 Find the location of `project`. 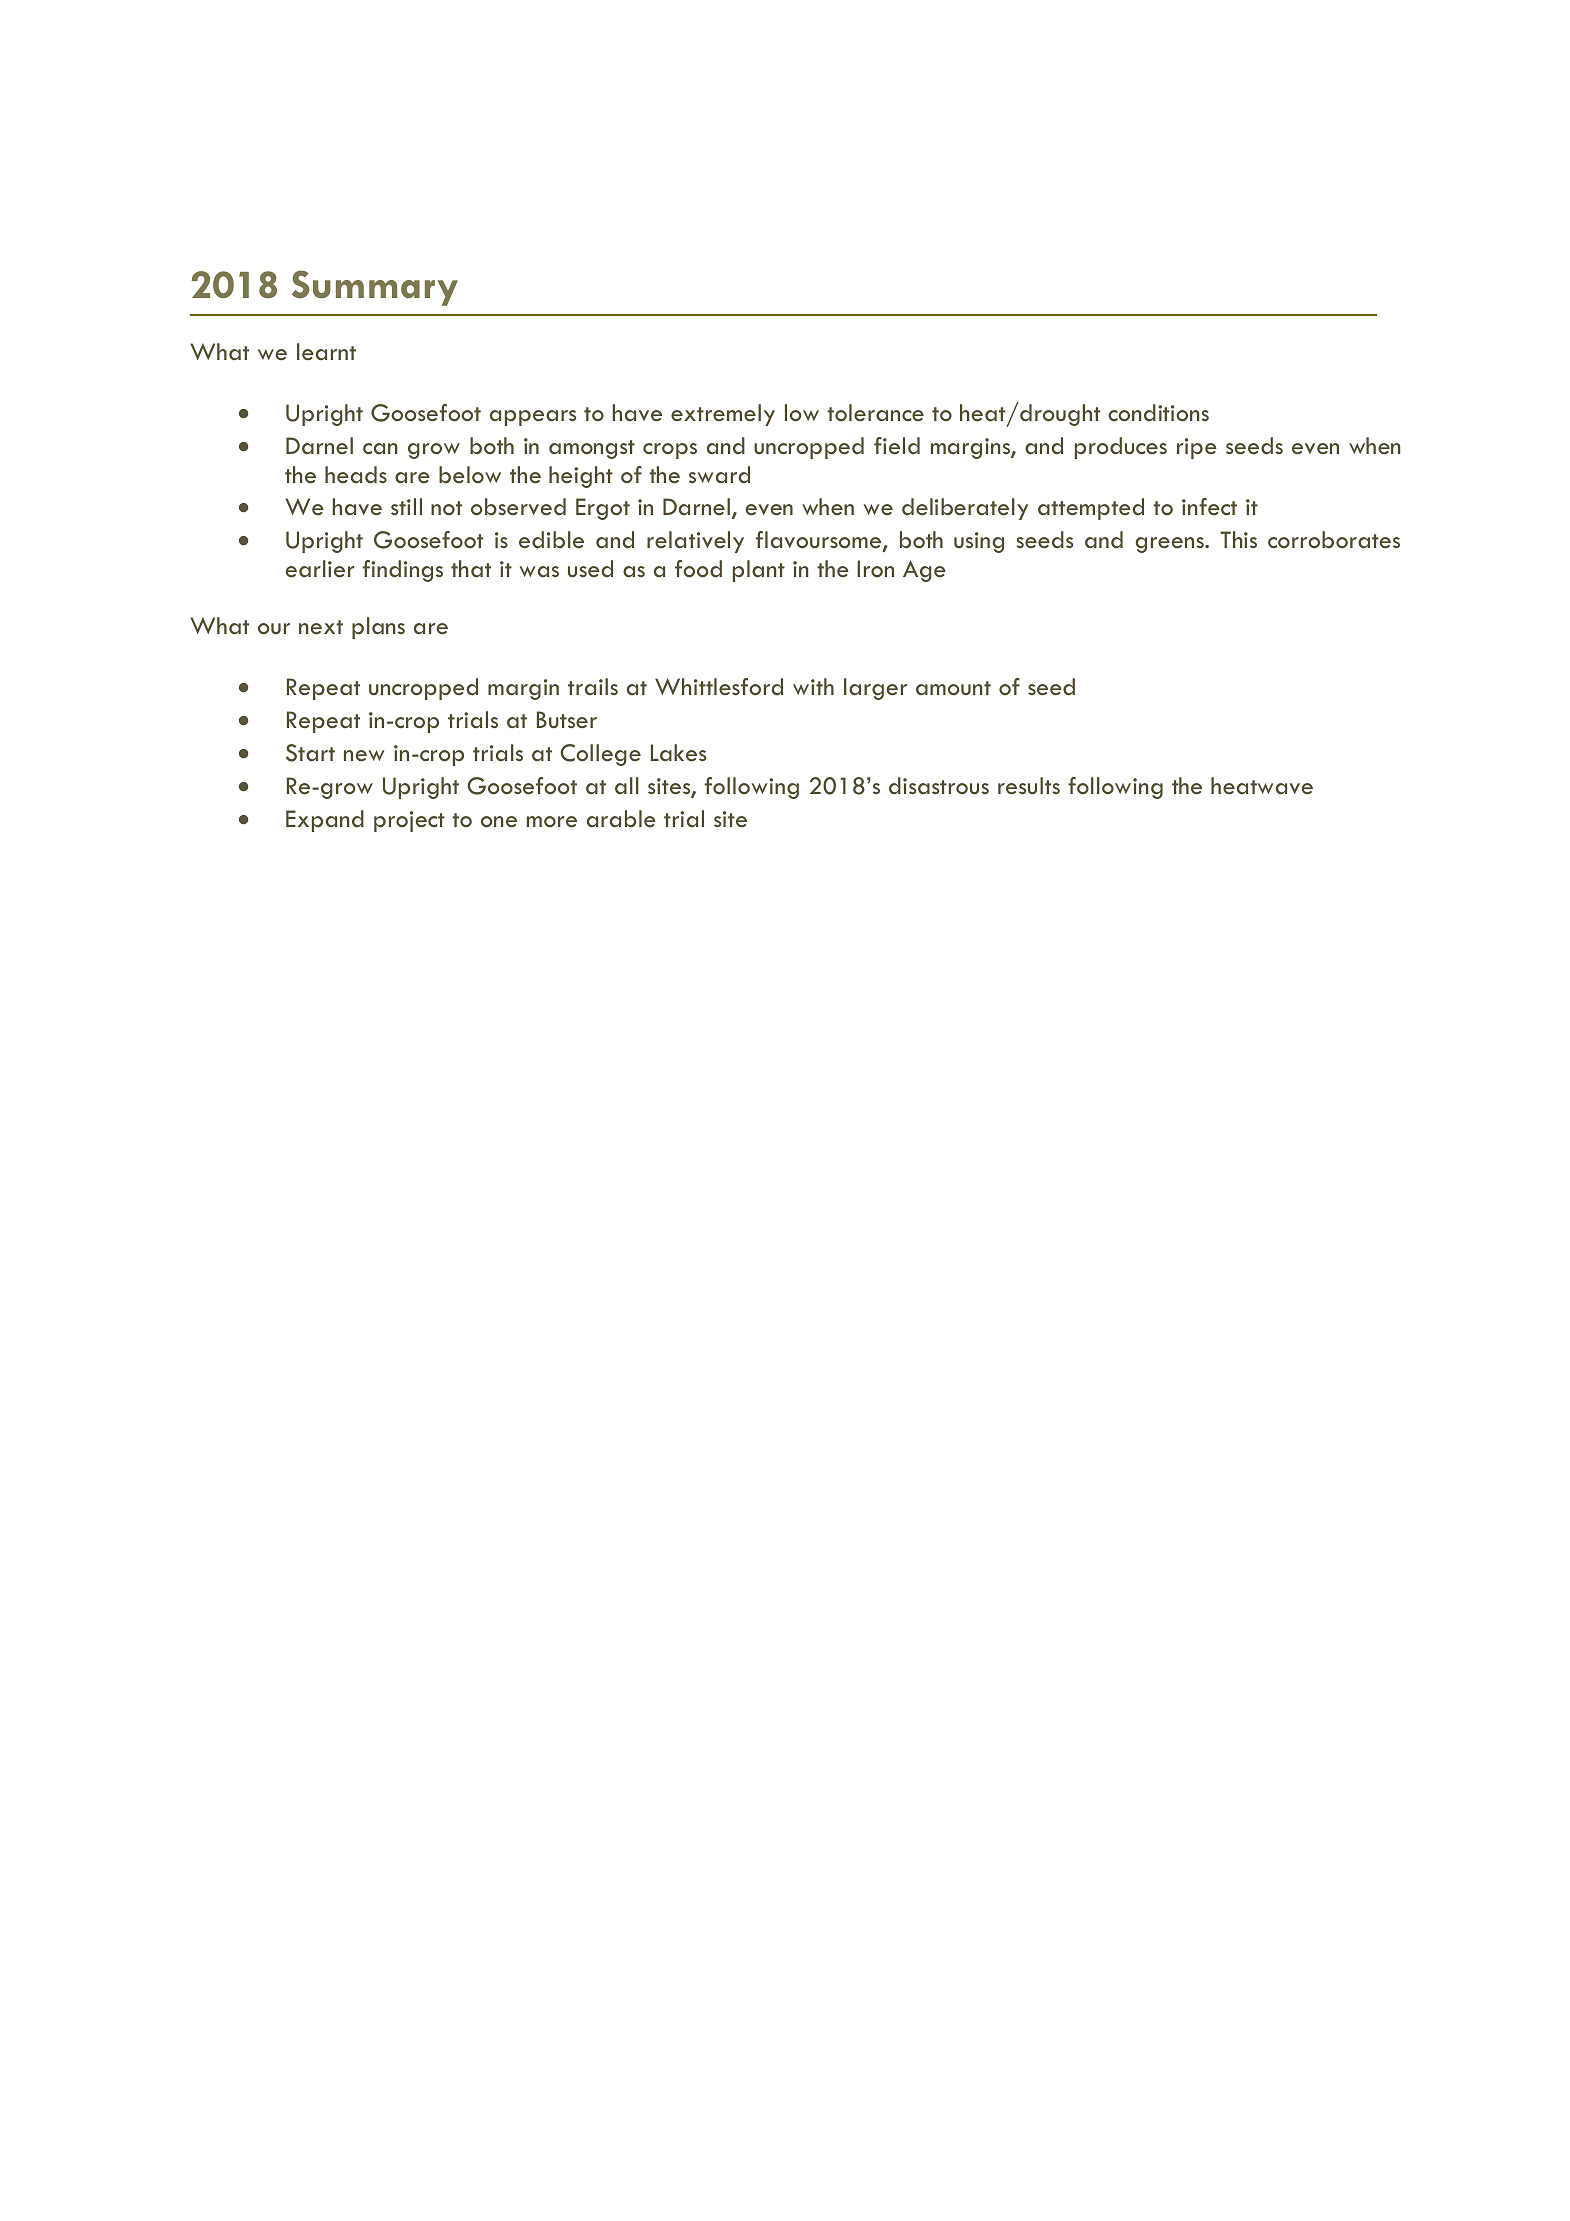

project is located at coordinates (409, 821).
